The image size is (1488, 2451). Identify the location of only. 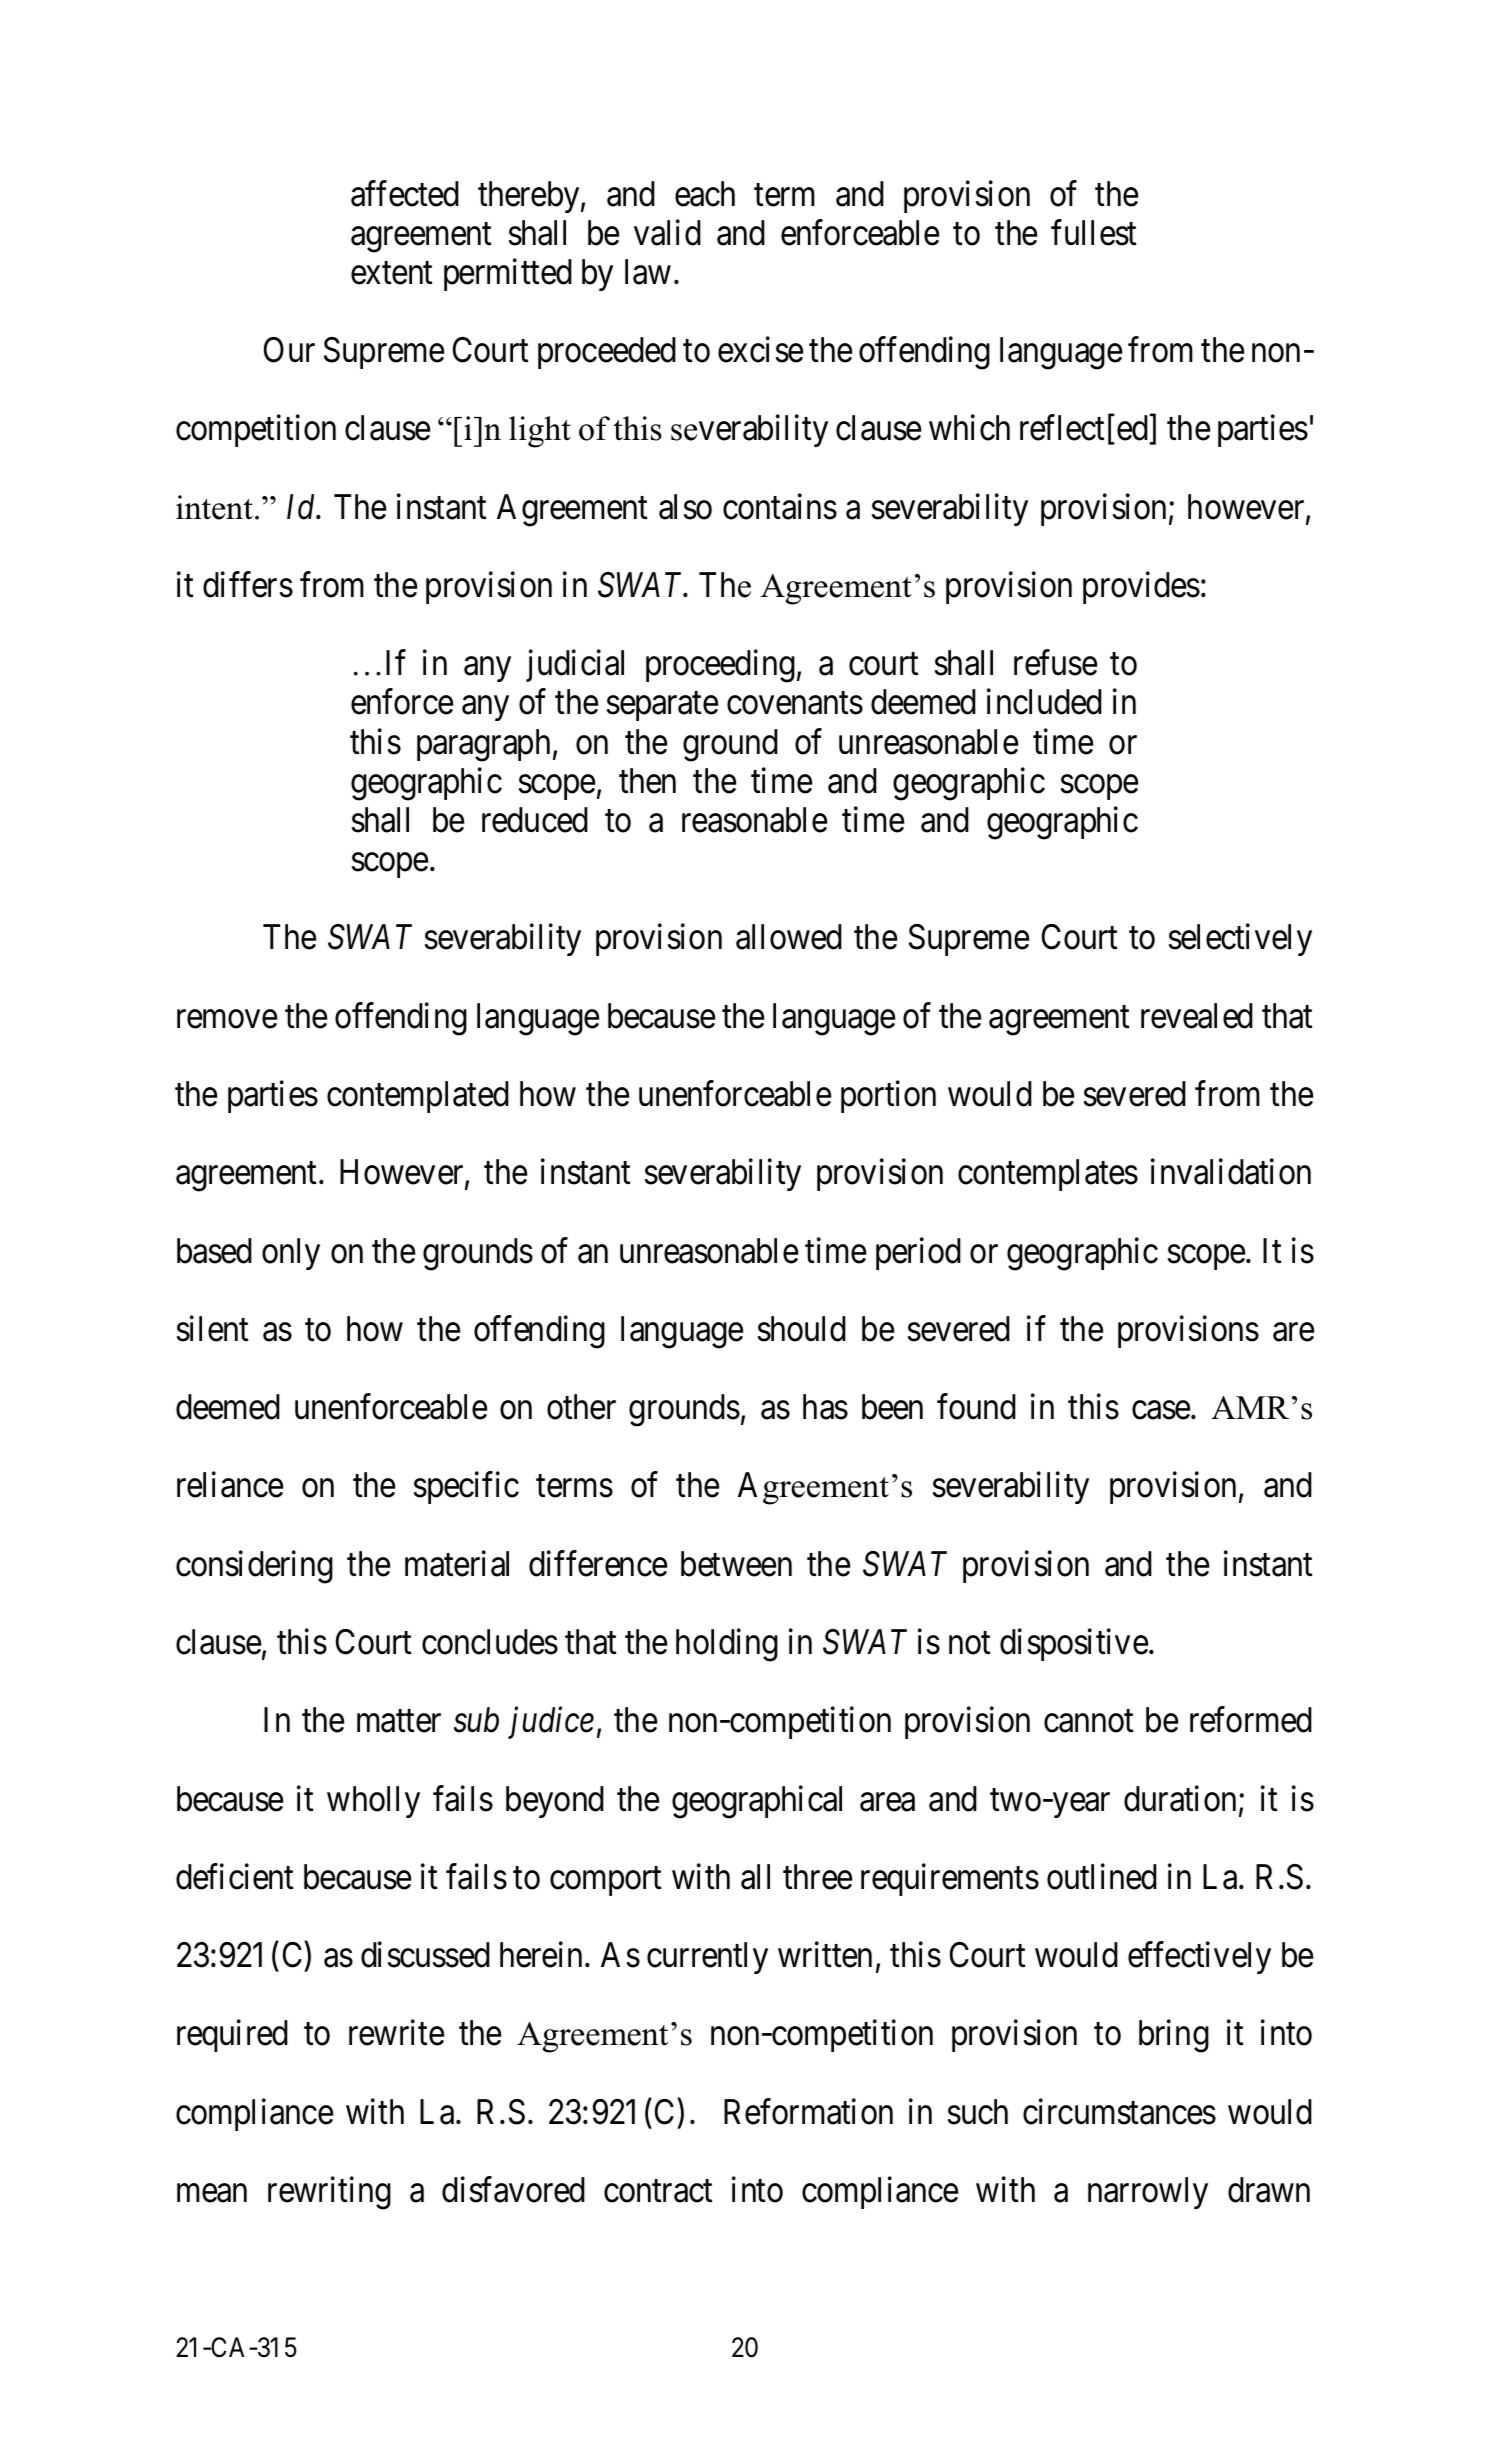
(291, 1254).
